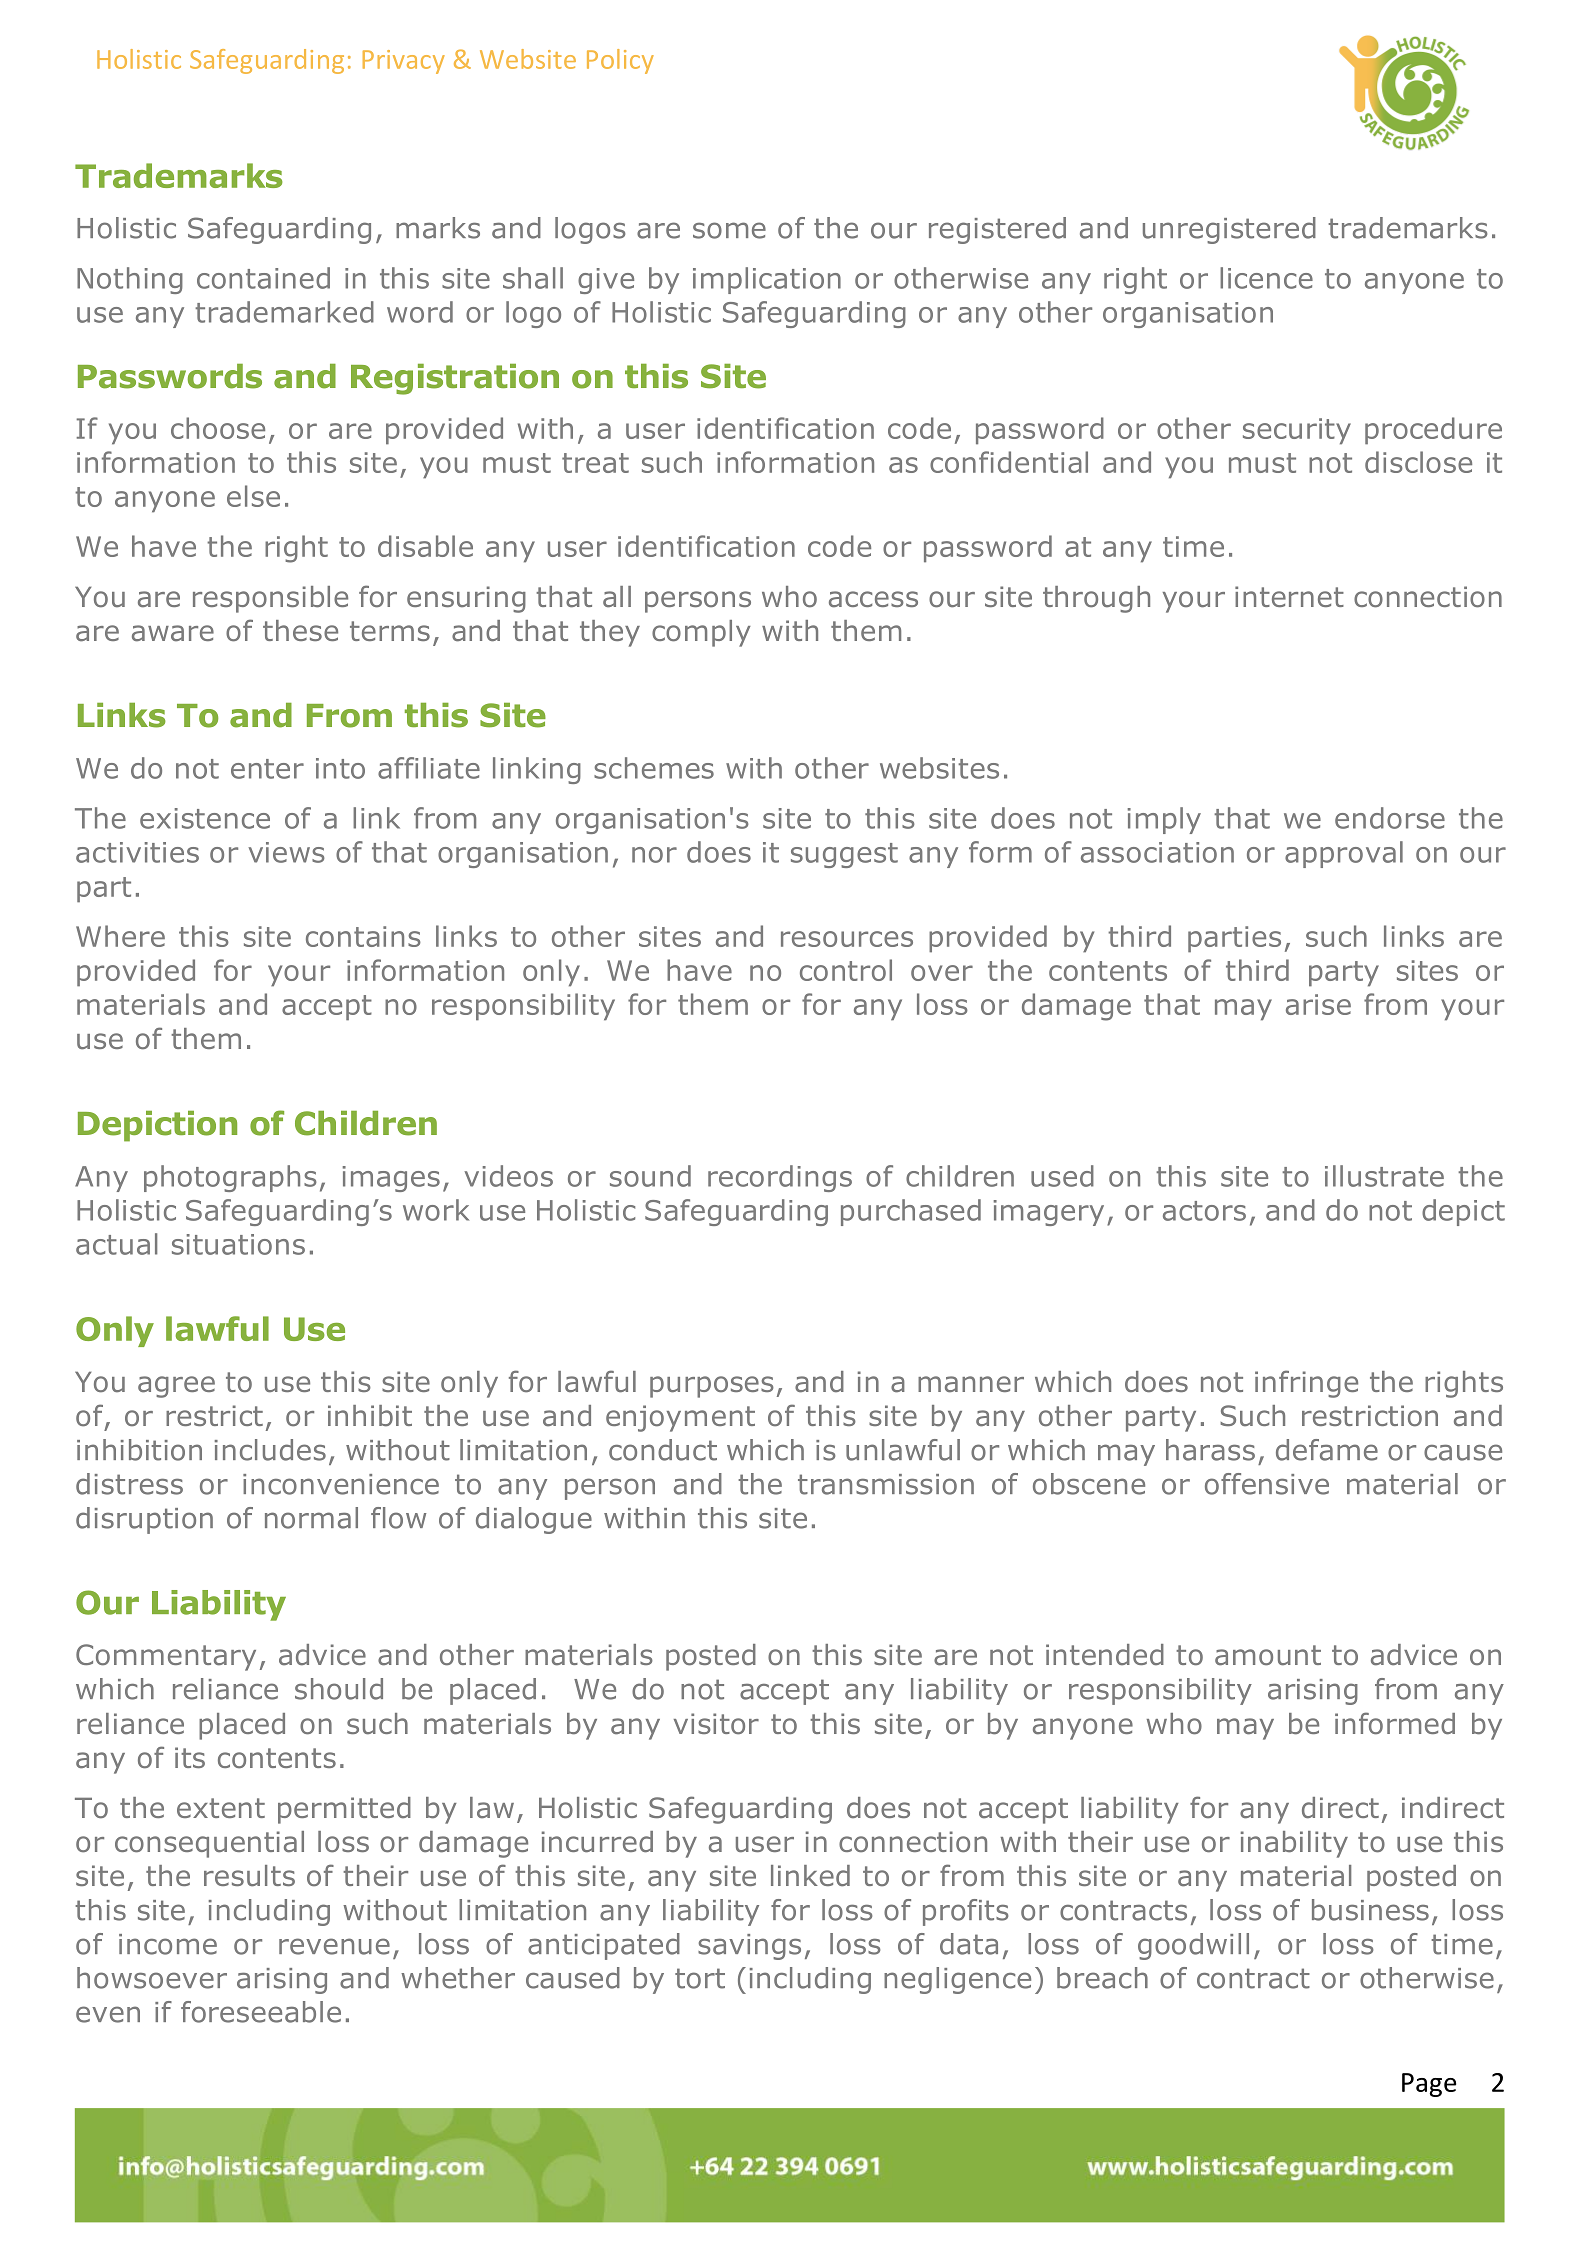  What do you see at coordinates (270, 1450) in the document?
I see `includes` at bounding box center [270, 1450].
